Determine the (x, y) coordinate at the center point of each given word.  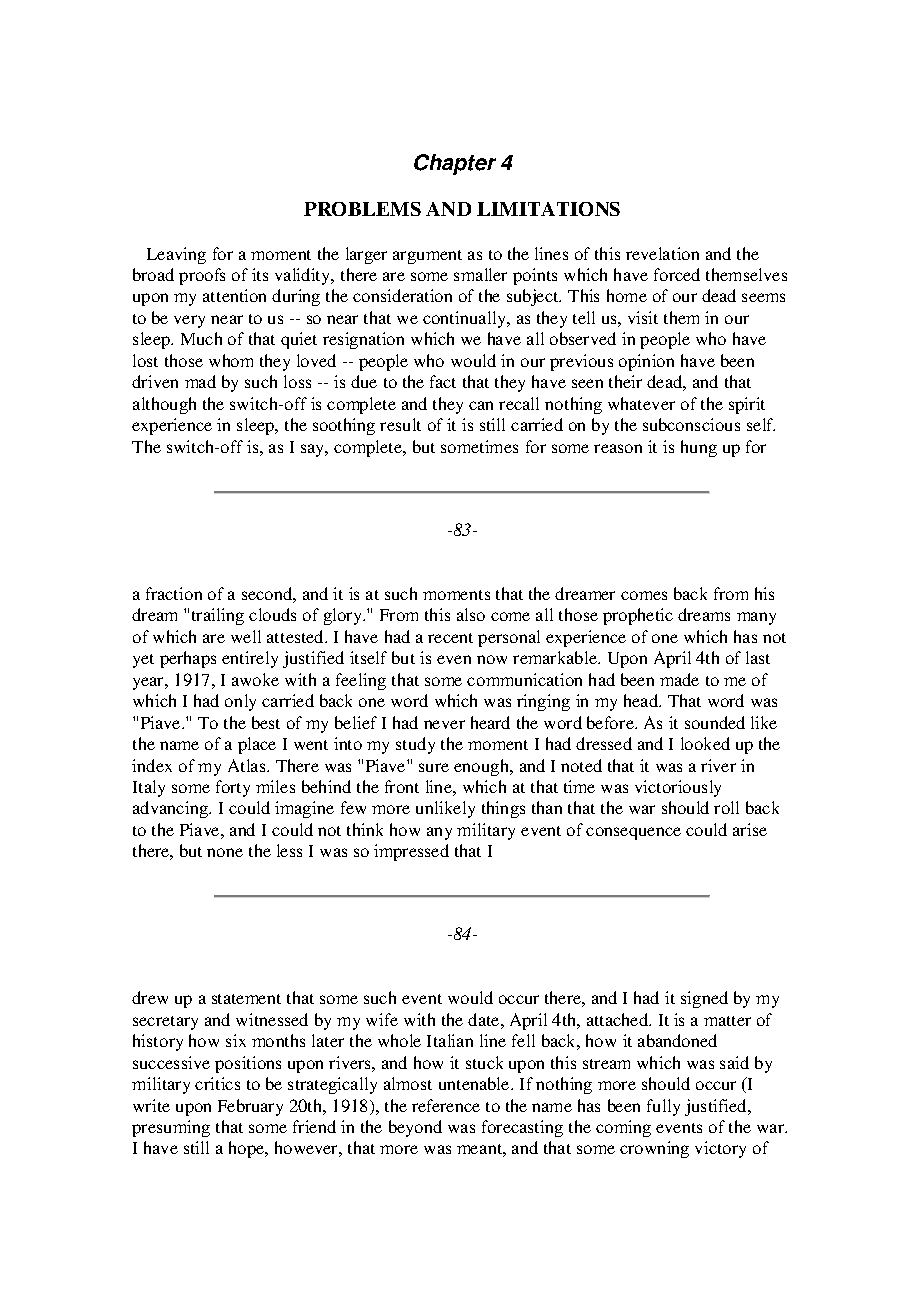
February (250, 1107)
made (679, 679)
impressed (411, 852)
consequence (633, 833)
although (164, 405)
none (225, 852)
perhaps (188, 659)
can (481, 405)
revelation (662, 253)
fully (663, 1107)
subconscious (691, 424)
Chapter (455, 164)
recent (450, 638)
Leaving (176, 255)
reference (446, 1105)
